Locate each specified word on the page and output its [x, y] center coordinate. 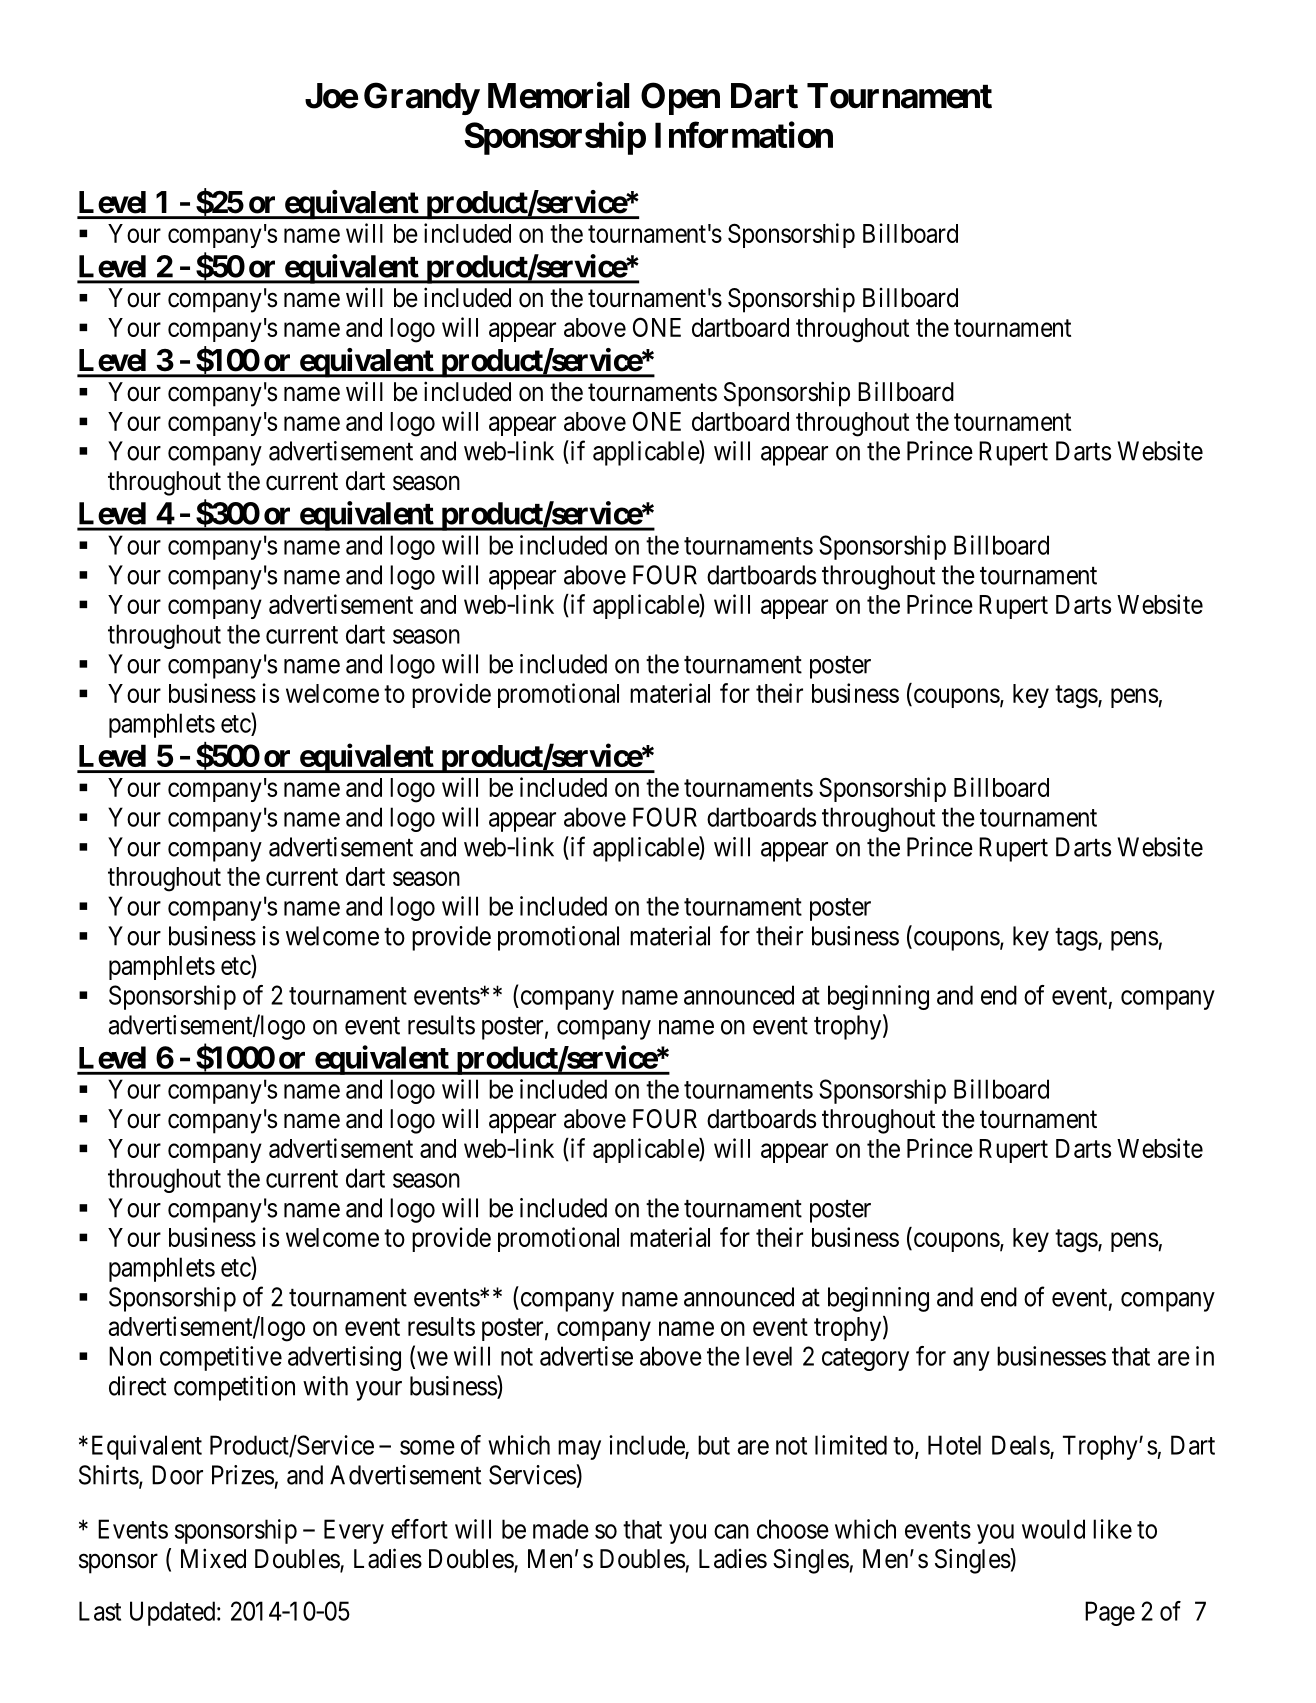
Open [680, 98]
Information [744, 135]
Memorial [558, 95]
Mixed [213, 1558]
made [561, 1529]
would [1053, 1529]
